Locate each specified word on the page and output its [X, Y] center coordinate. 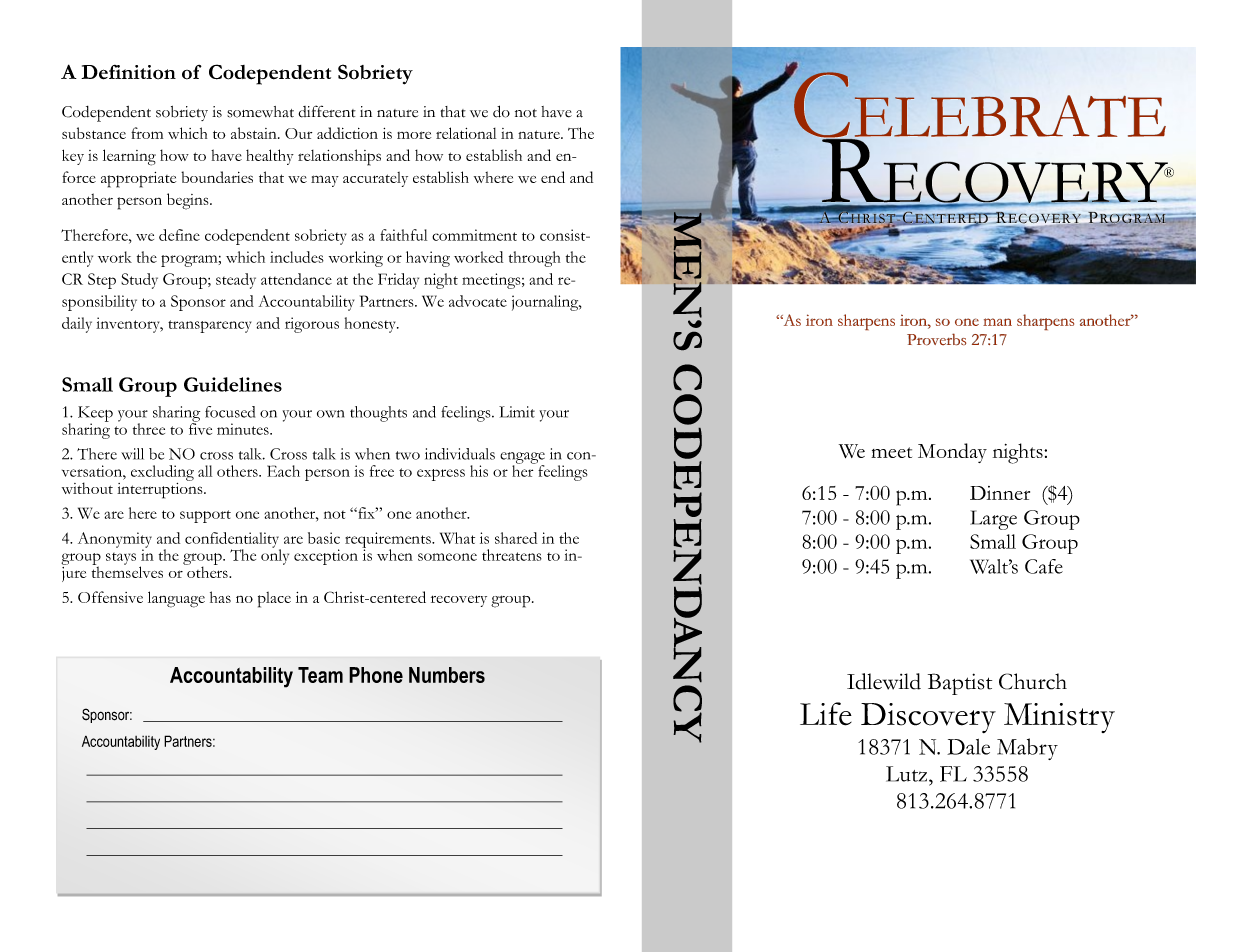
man [997, 322]
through [534, 259]
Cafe [1044, 566]
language [176, 599]
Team [320, 675]
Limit [517, 412]
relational [466, 133]
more [414, 135]
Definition [128, 72]
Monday [952, 453]
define [179, 235]
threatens [512, 555]
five [200, 428]
